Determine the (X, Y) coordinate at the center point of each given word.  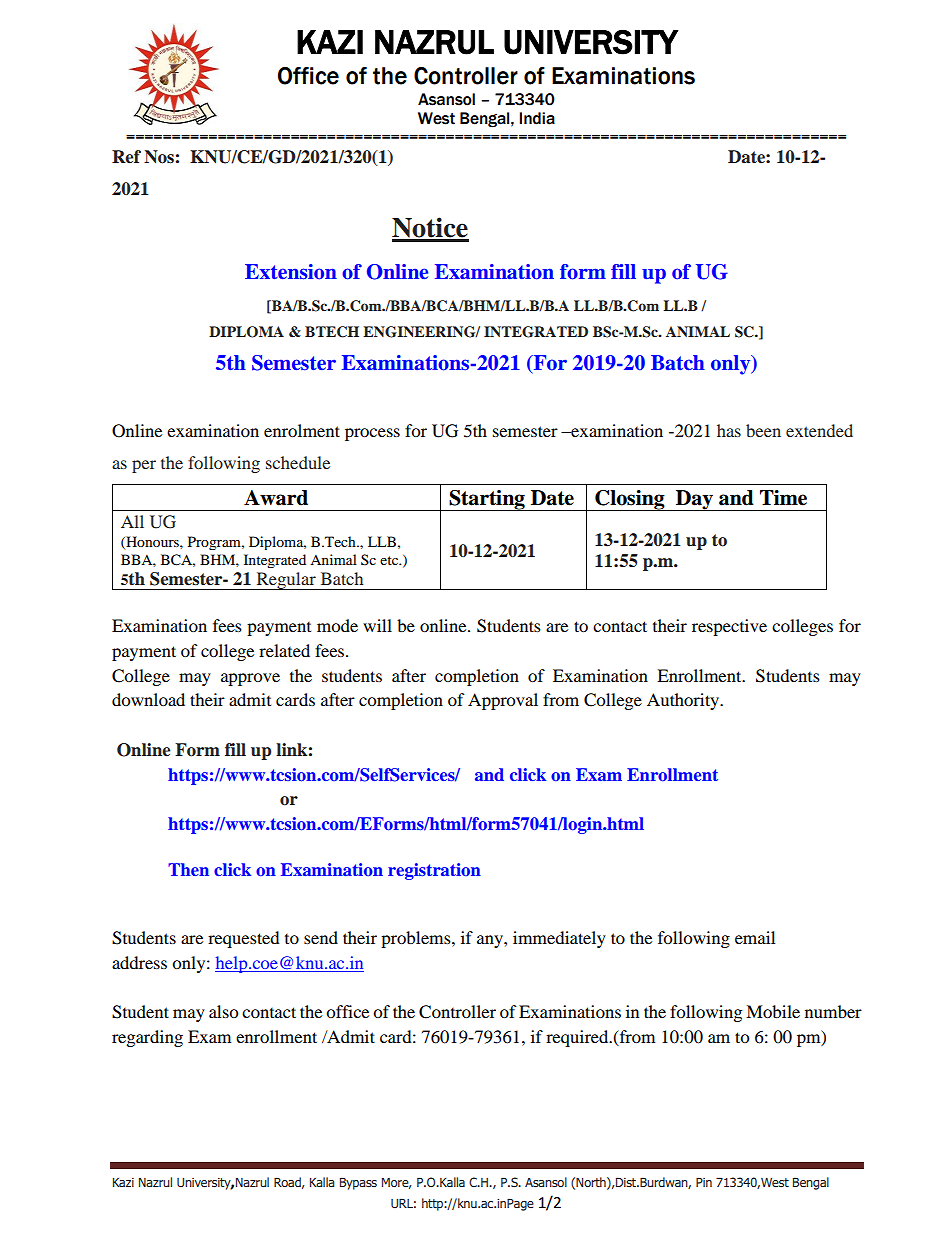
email (755, 937)
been (763, 430)
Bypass (358, 1184)
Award (276, 498)
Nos (159, 157)
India (537, 118)
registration (434, 871)
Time (783, 498)
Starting (487, 500)
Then (188, 869)
